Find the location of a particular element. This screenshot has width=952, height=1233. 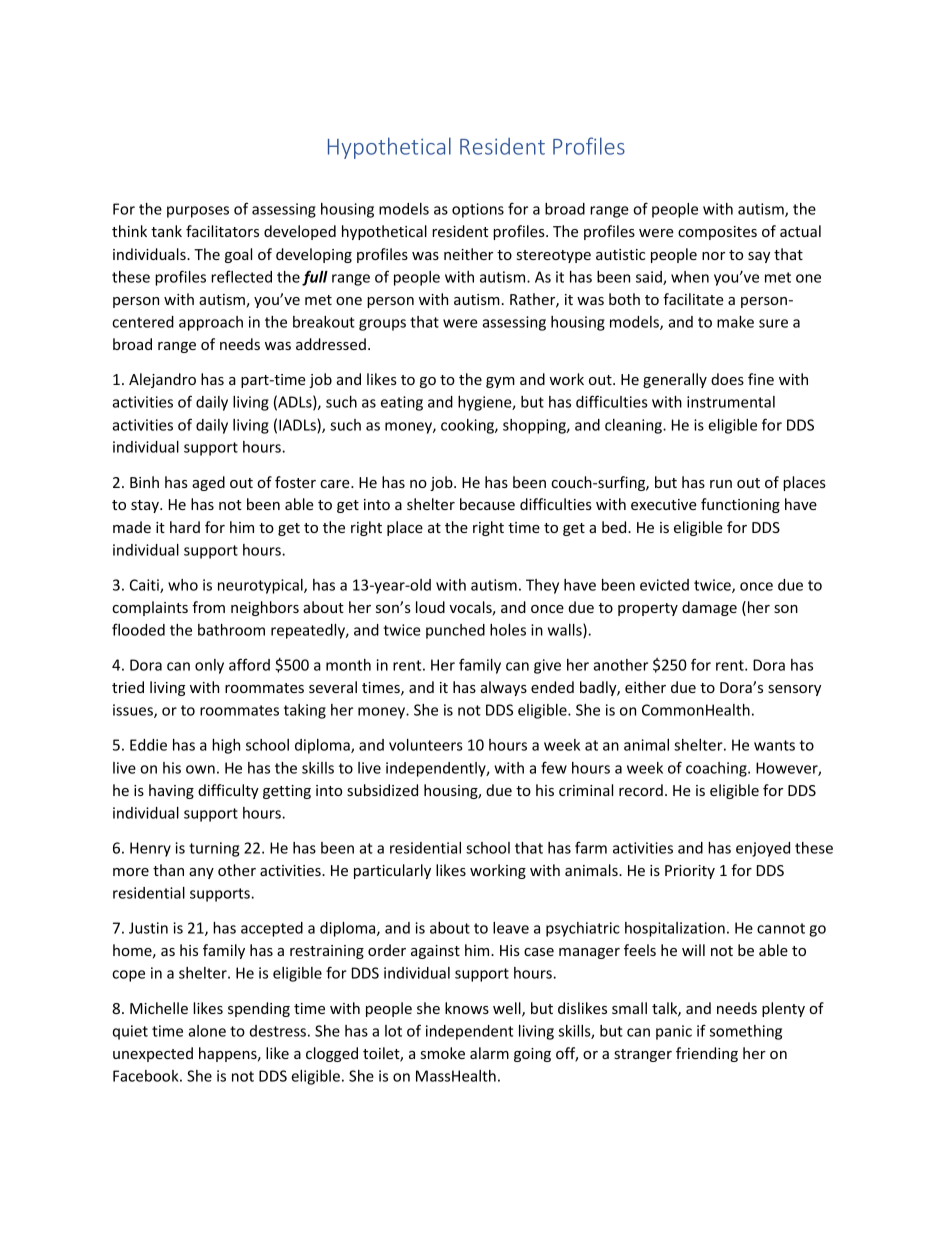

bathroom is located at coordinates (231, 630).
